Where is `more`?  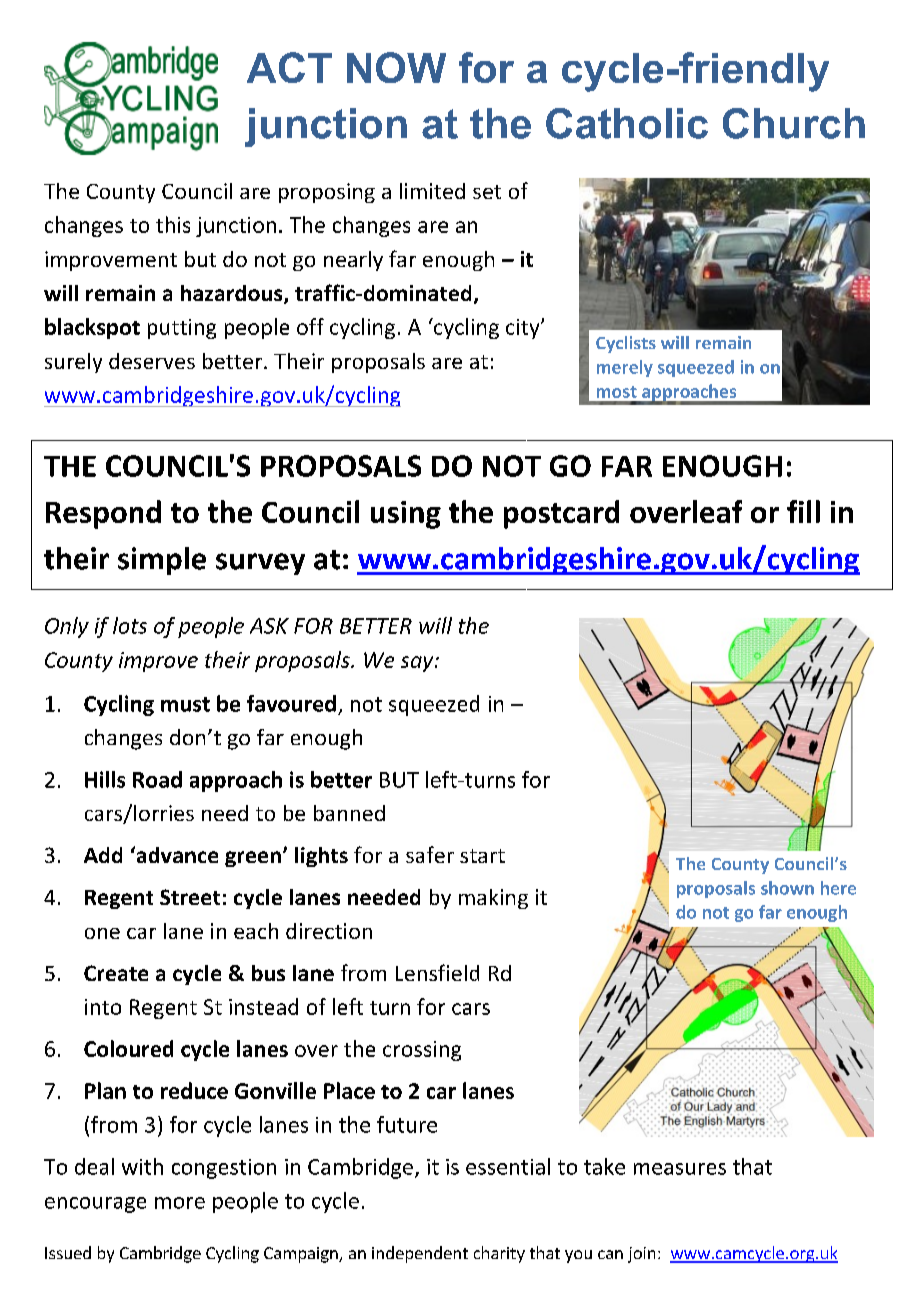 more is located at coordinates (180, 1203).
